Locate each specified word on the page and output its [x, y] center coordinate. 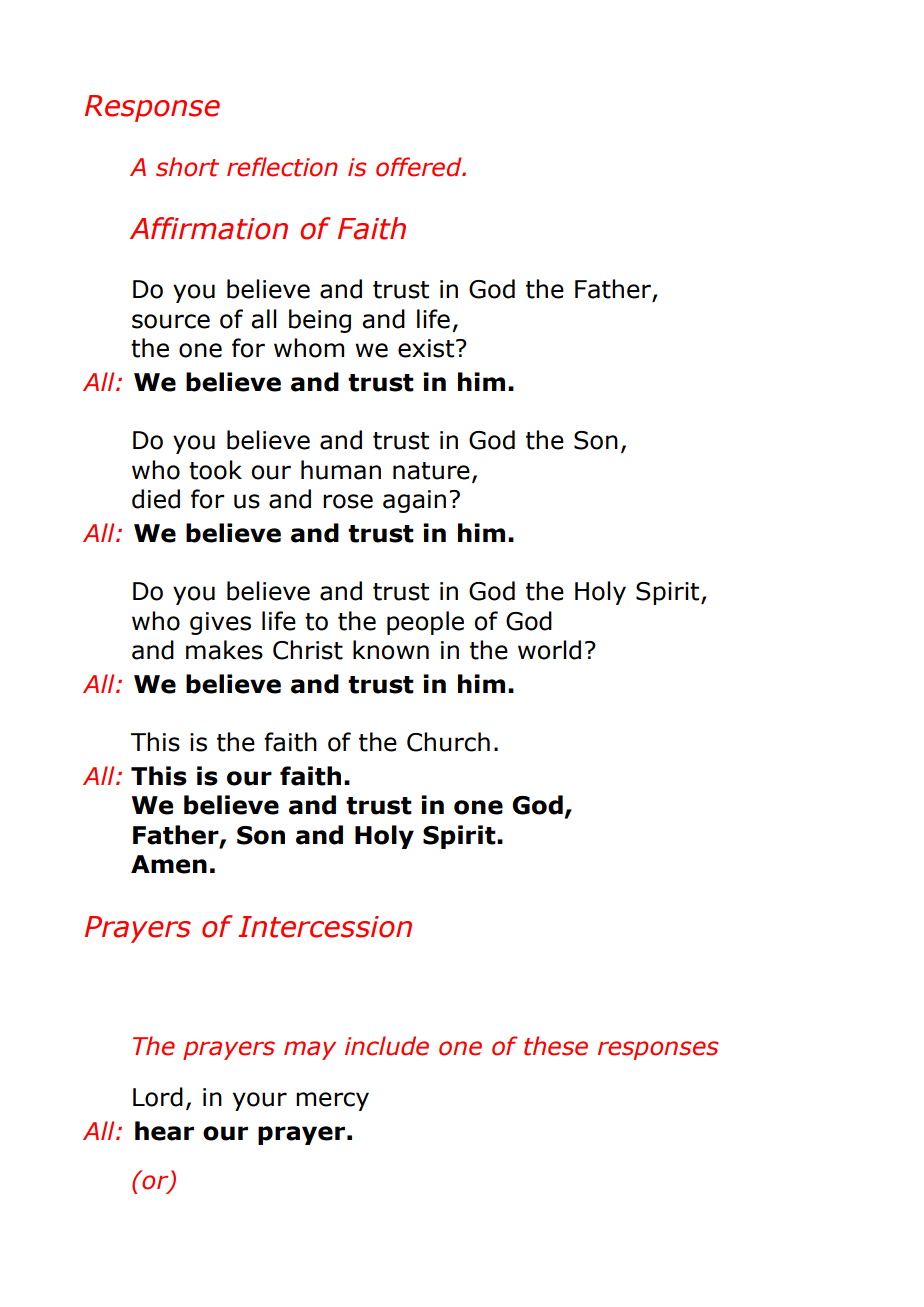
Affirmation [209, 228]
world [549, 650]
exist [427, 348]
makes [224, 650]
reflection [282, 167]
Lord [158, 1097]
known [391, 650]
